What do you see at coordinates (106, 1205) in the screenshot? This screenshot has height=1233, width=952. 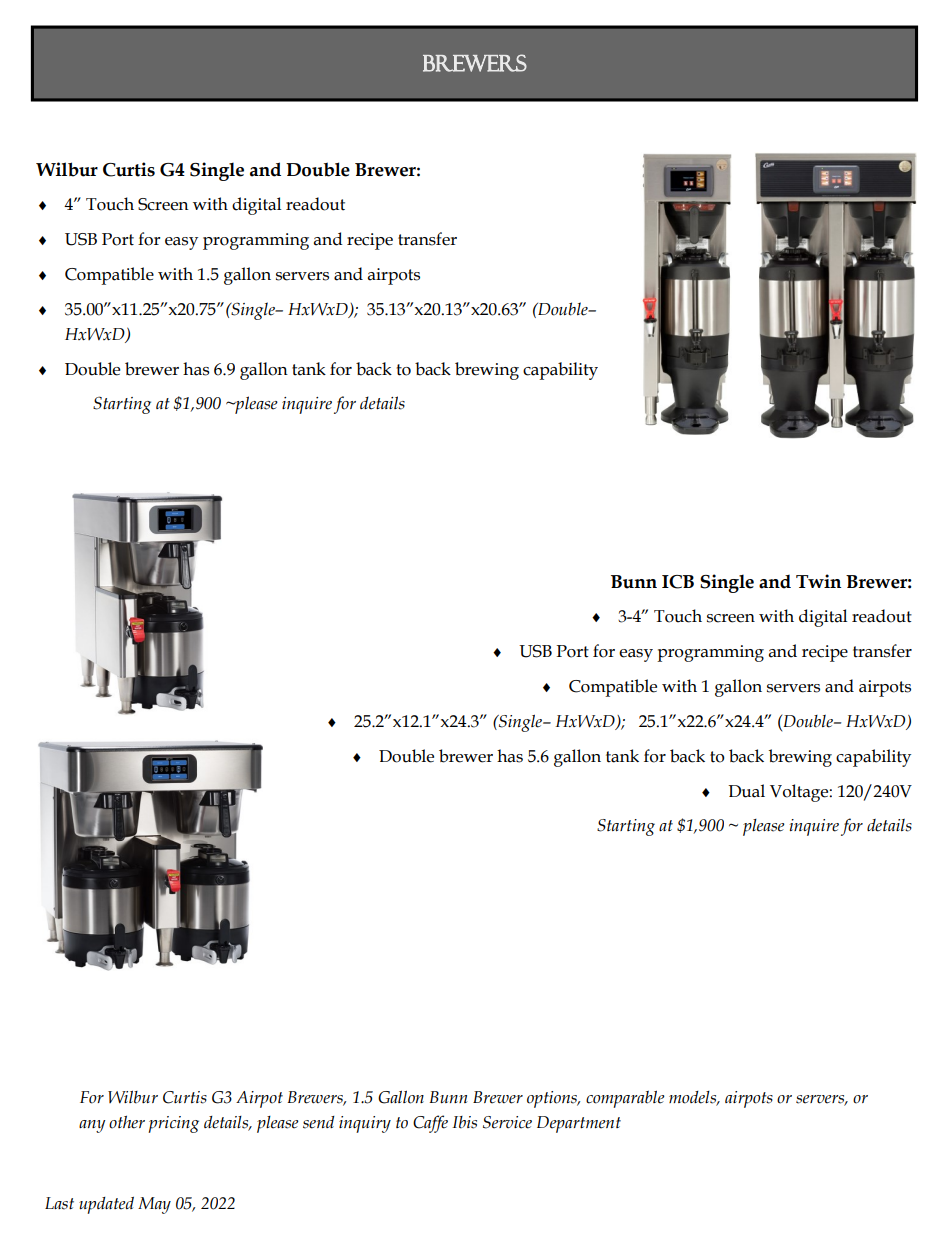 I see `updated` at bounding box center [106, 1205].
